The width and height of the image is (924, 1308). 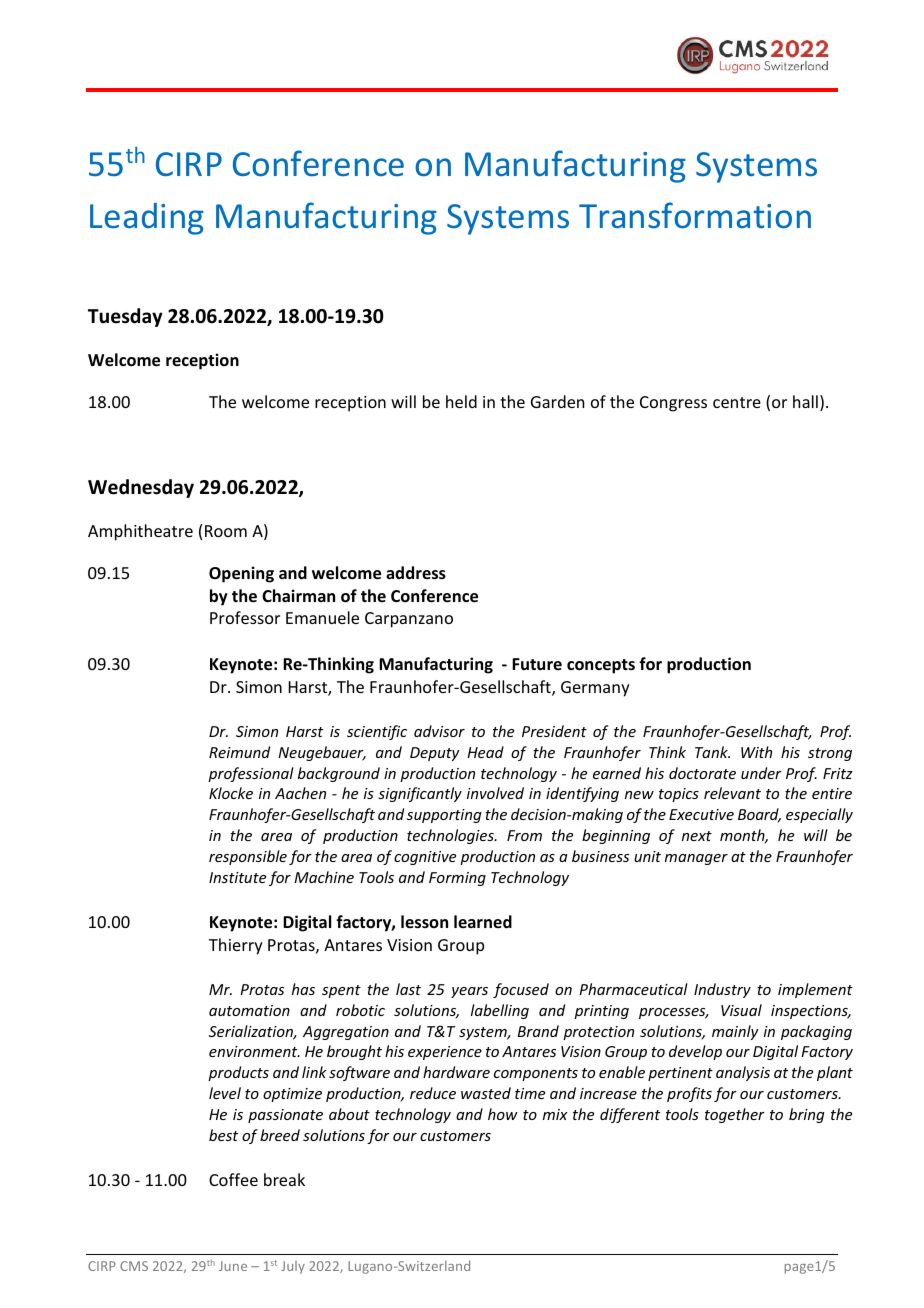 What do you see at coordinates (485, 752) in the image?
I see `Head` at bounding box center [485, 752].
